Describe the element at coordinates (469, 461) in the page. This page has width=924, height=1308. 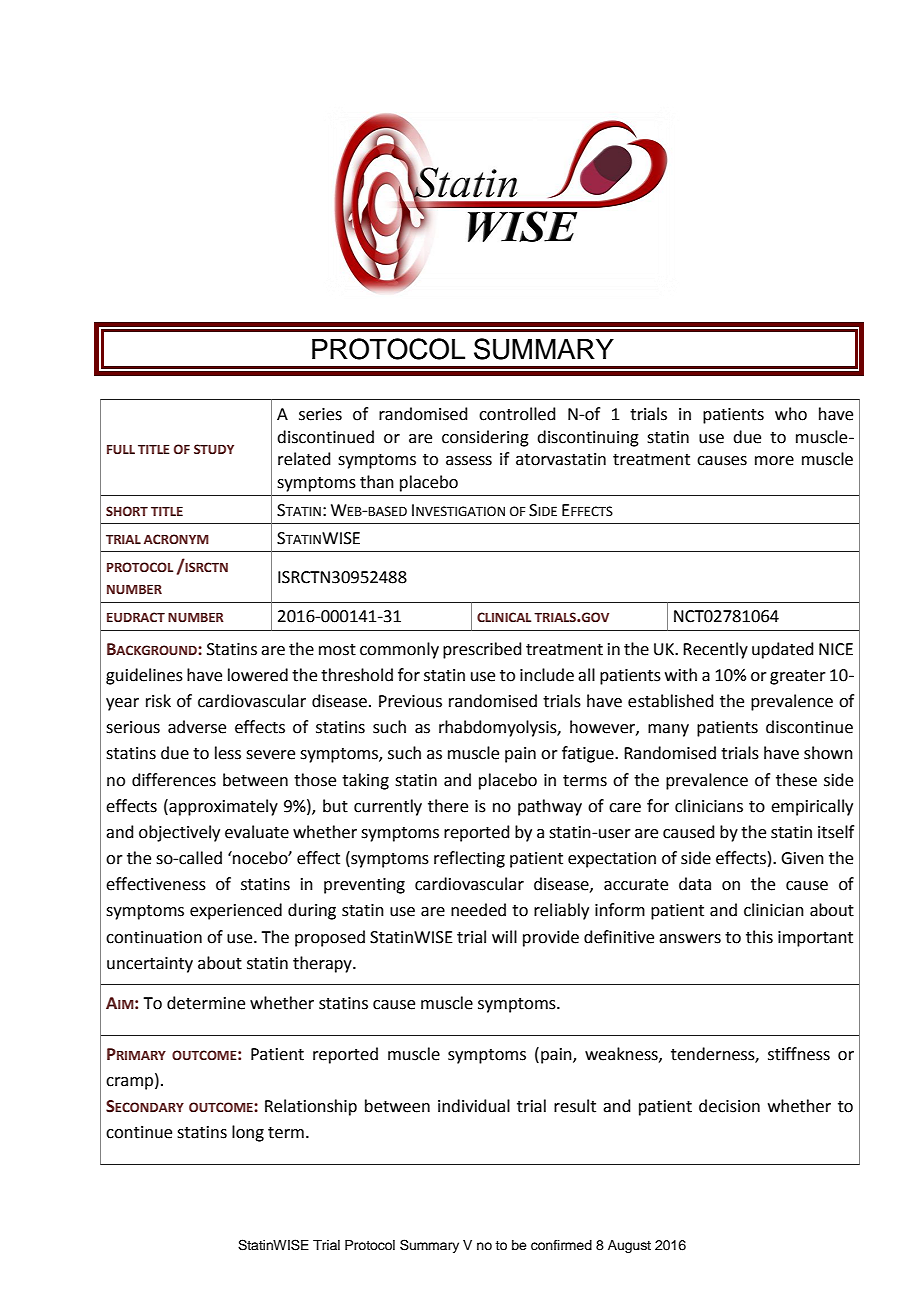
I see `assess` at that location.
